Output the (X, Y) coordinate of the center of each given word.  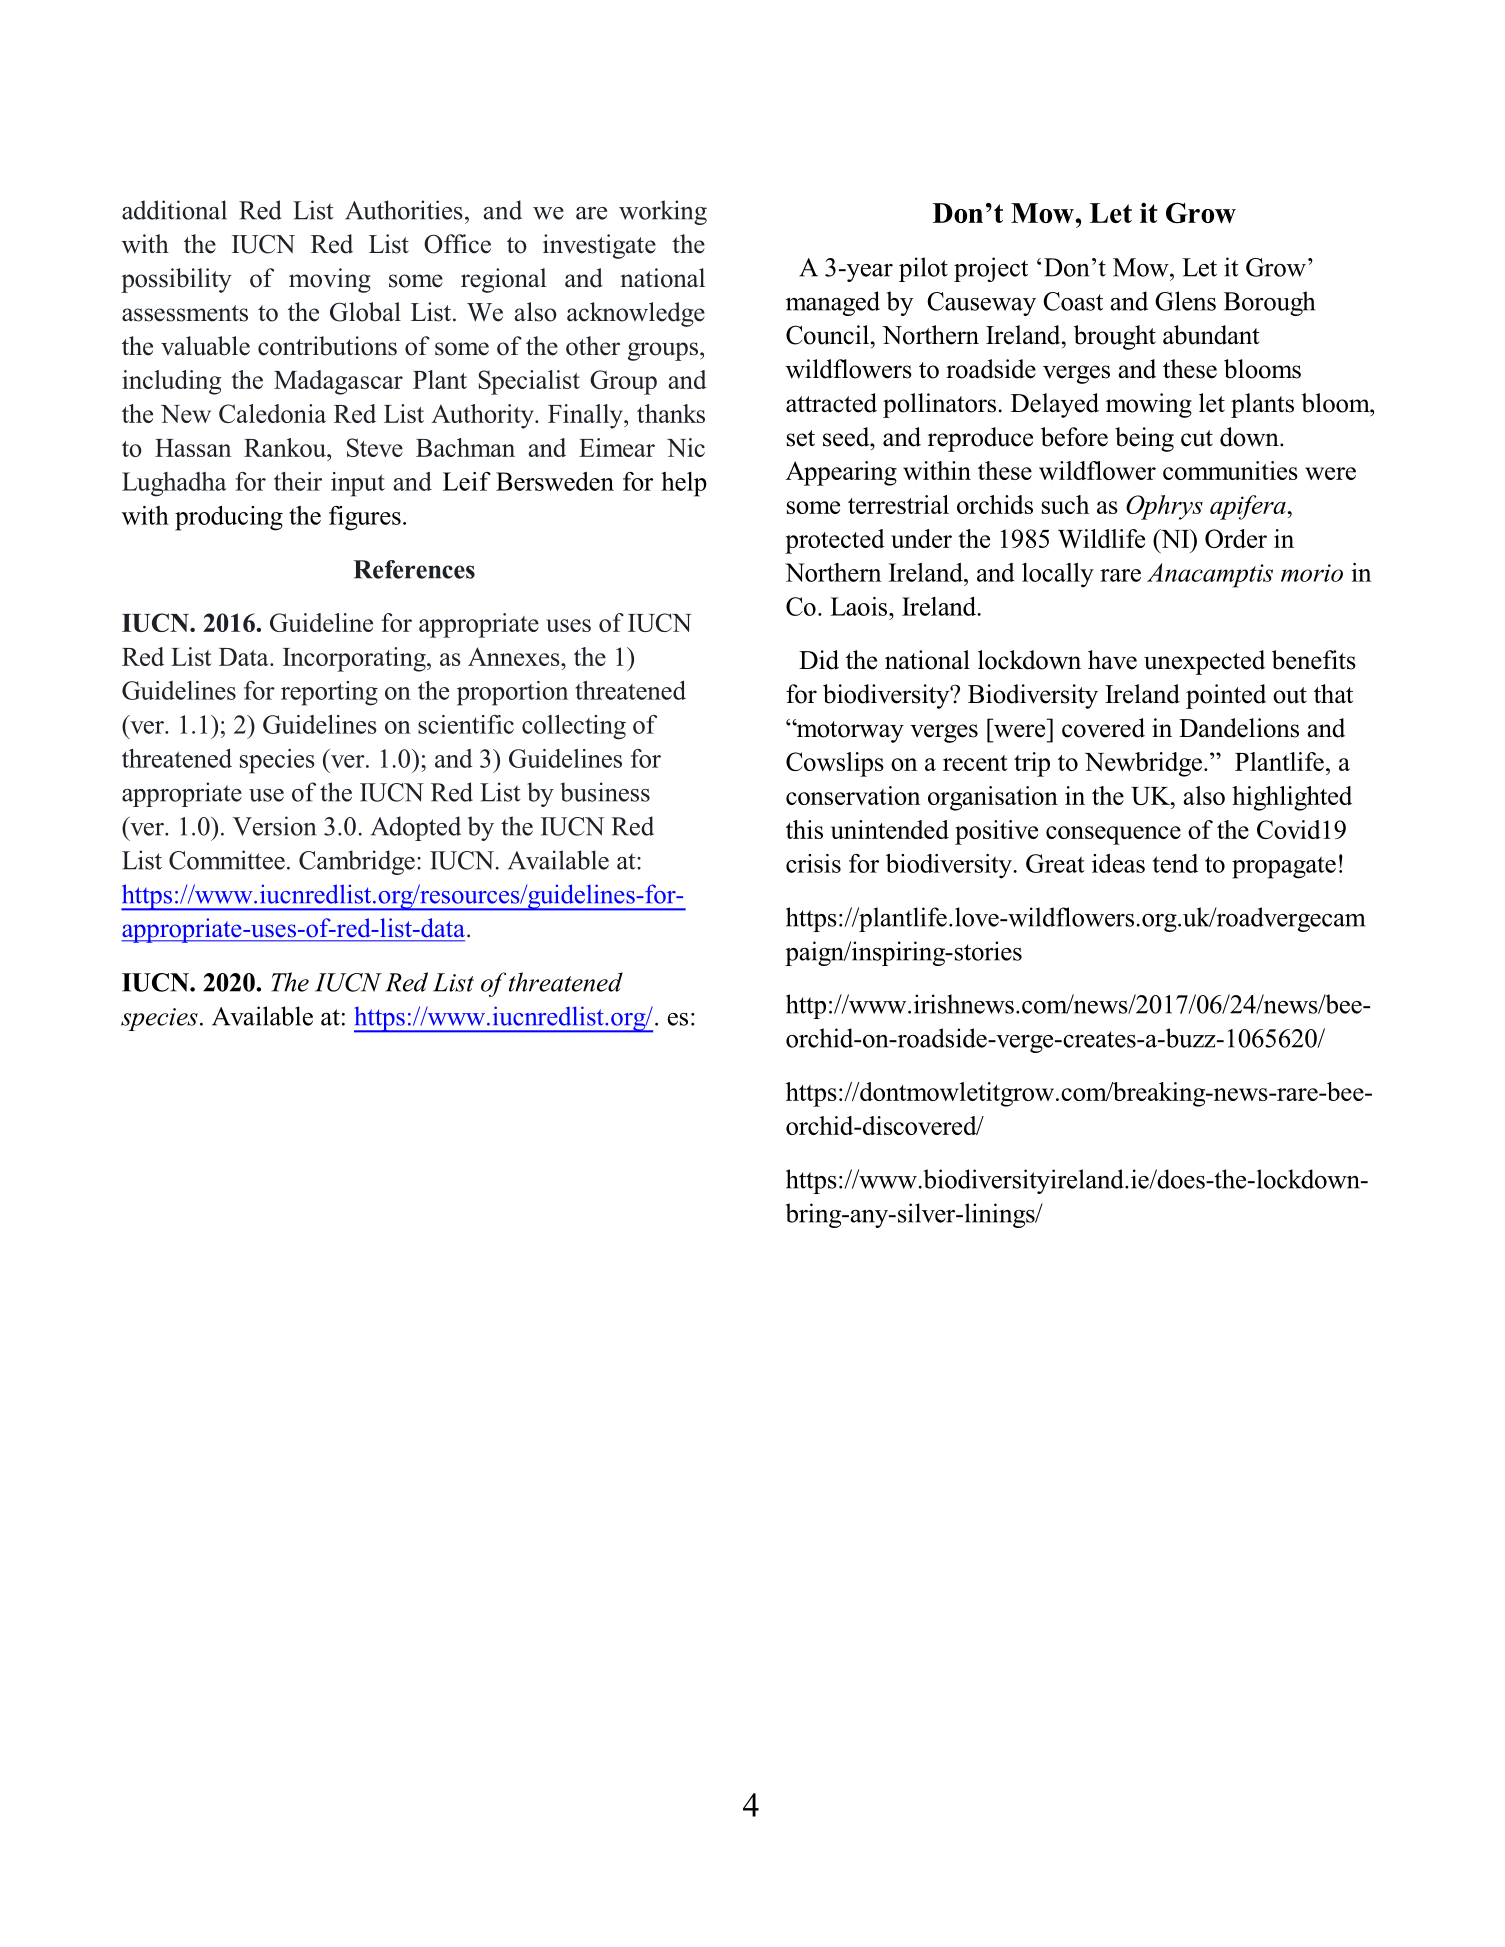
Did (819, 660)
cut (1197, 438)
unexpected (1204, 662)
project (991, 269)
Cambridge (357, 862)
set (801, 438)
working (663, 212)
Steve (375, 447)
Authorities (404, 210)
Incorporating (355, 659)
